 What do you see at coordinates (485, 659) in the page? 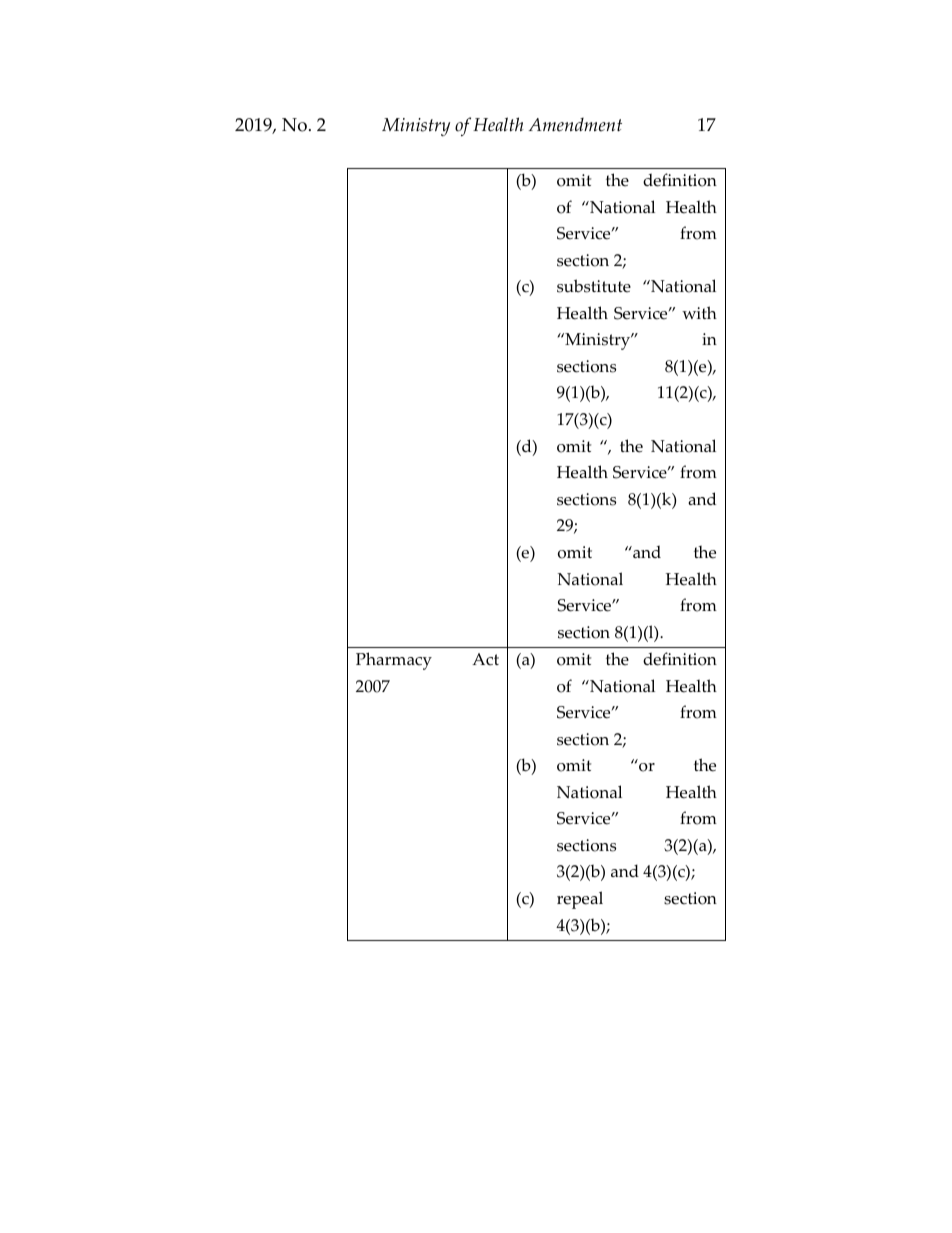
I see `Act` at bounding box center [485, 659].
